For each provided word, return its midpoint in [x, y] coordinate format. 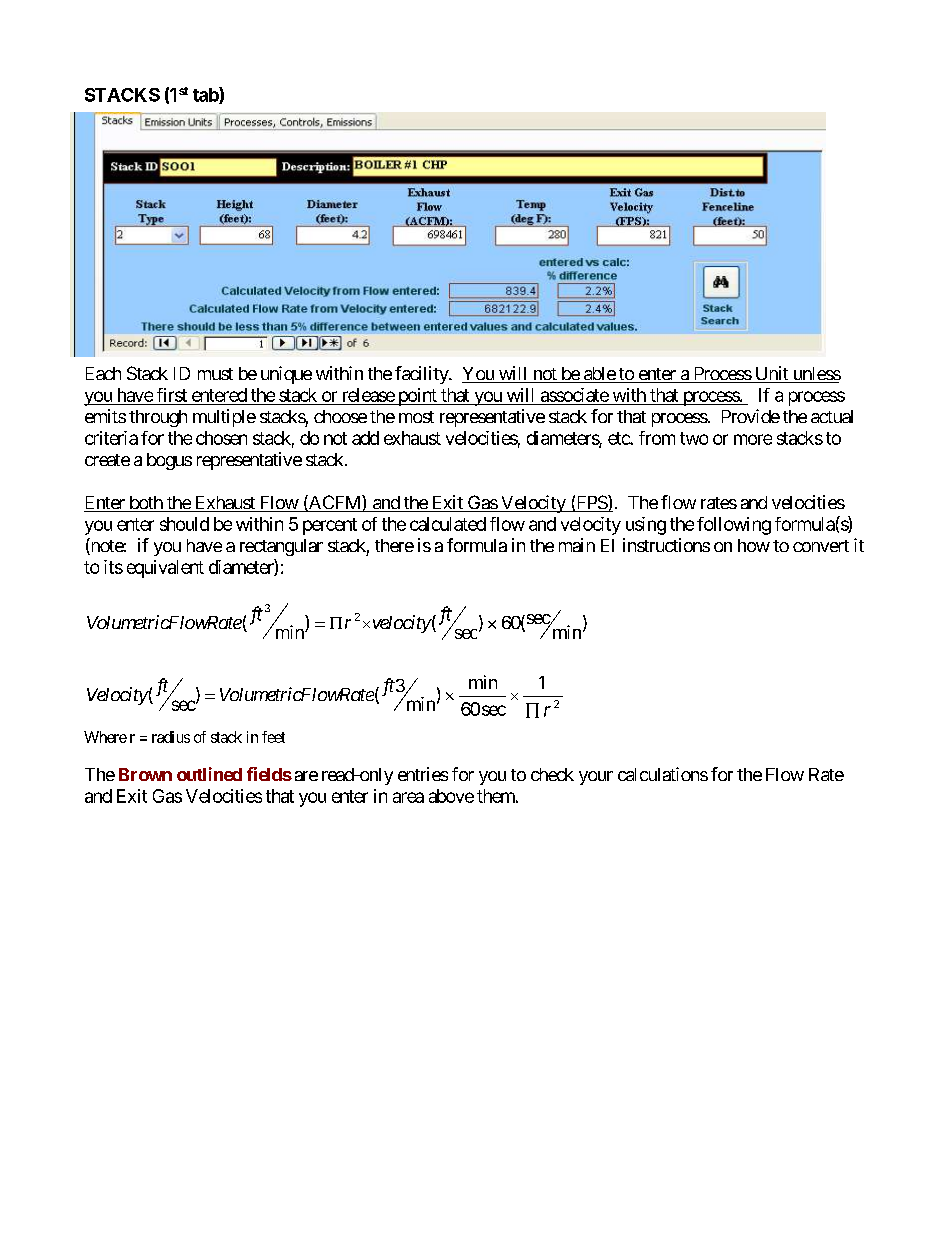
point [417, 397]
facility [422, 375]
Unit [771, 374]
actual [832, 416]
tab [206, 95]
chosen [221, 438]
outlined [209, 774]
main [577, 545]
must [215, 374]
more [753, 439]
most [416, 417]
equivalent [165, 569]
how [754, 545]
